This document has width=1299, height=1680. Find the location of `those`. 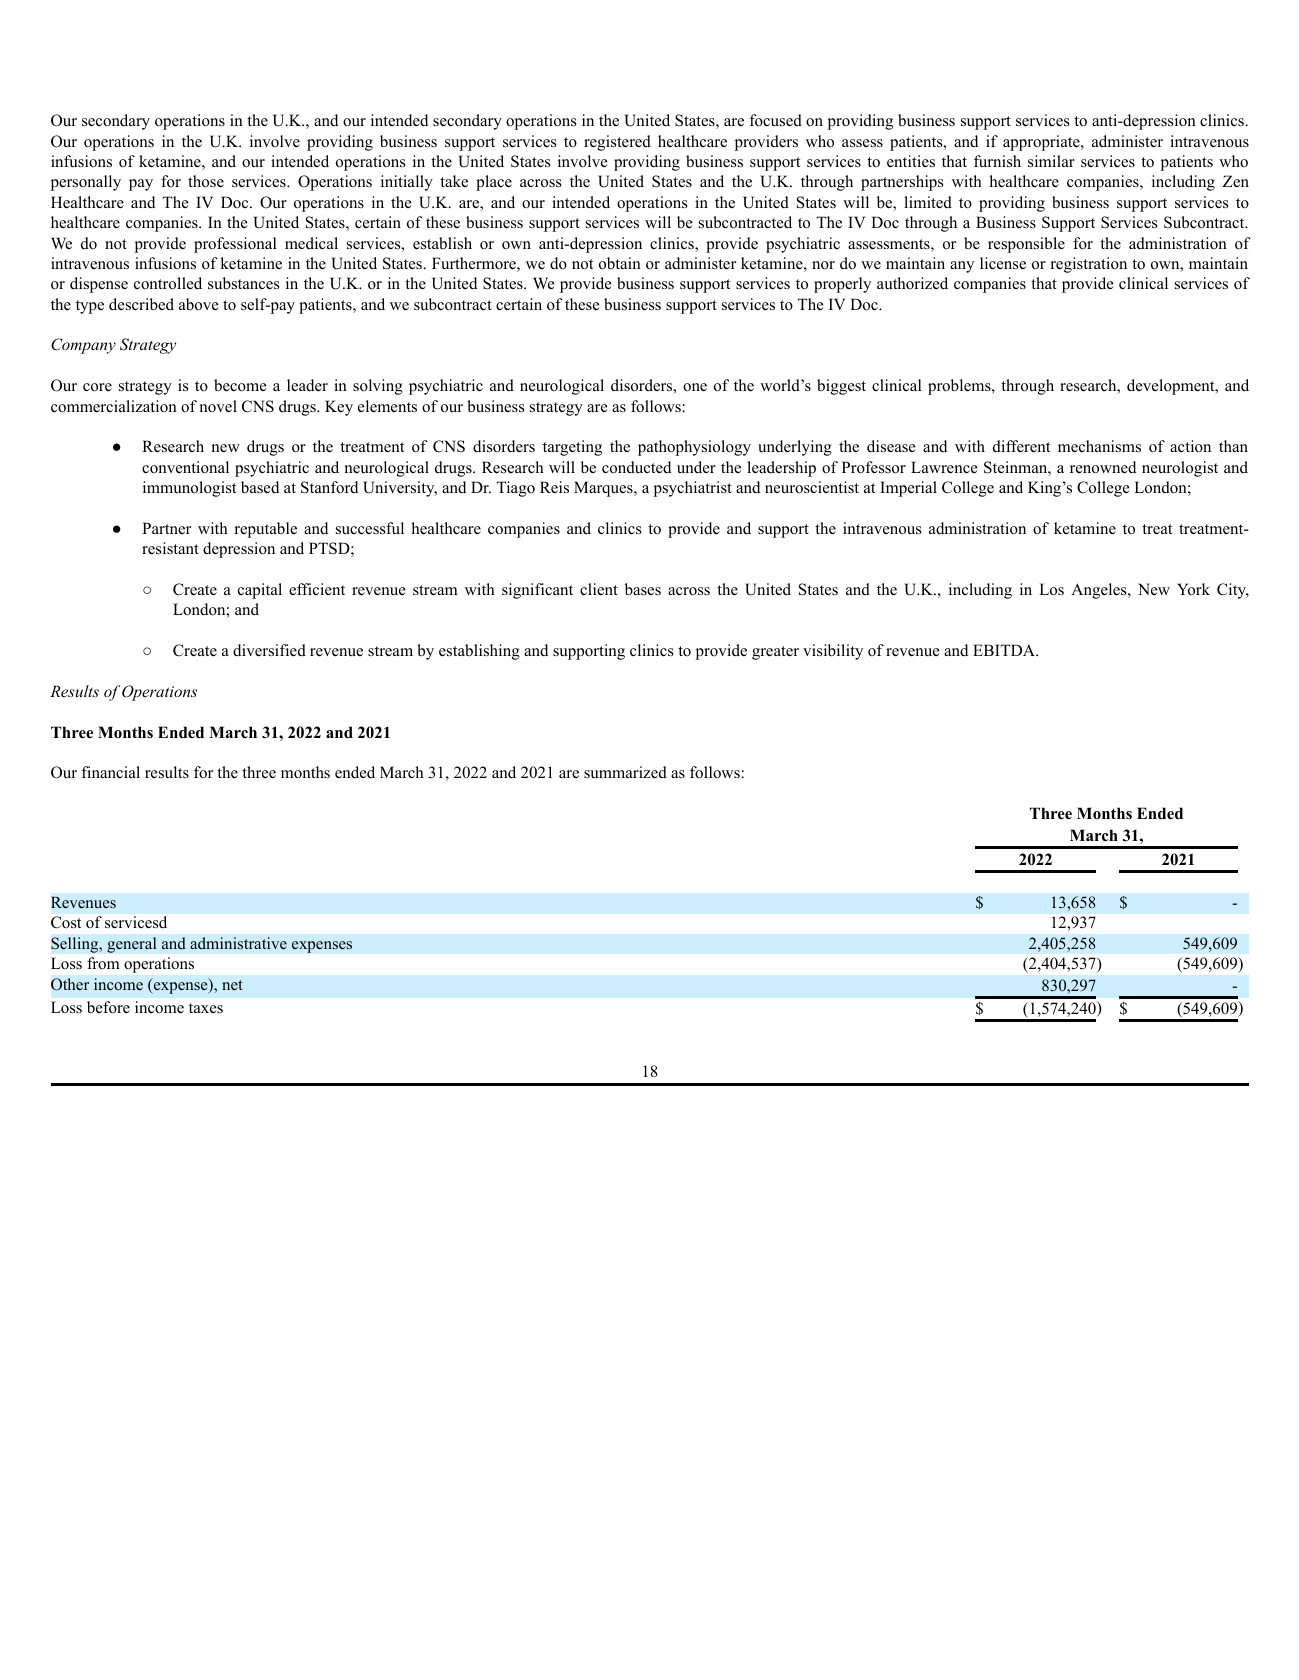

those is located at coordinates (206, 181).
